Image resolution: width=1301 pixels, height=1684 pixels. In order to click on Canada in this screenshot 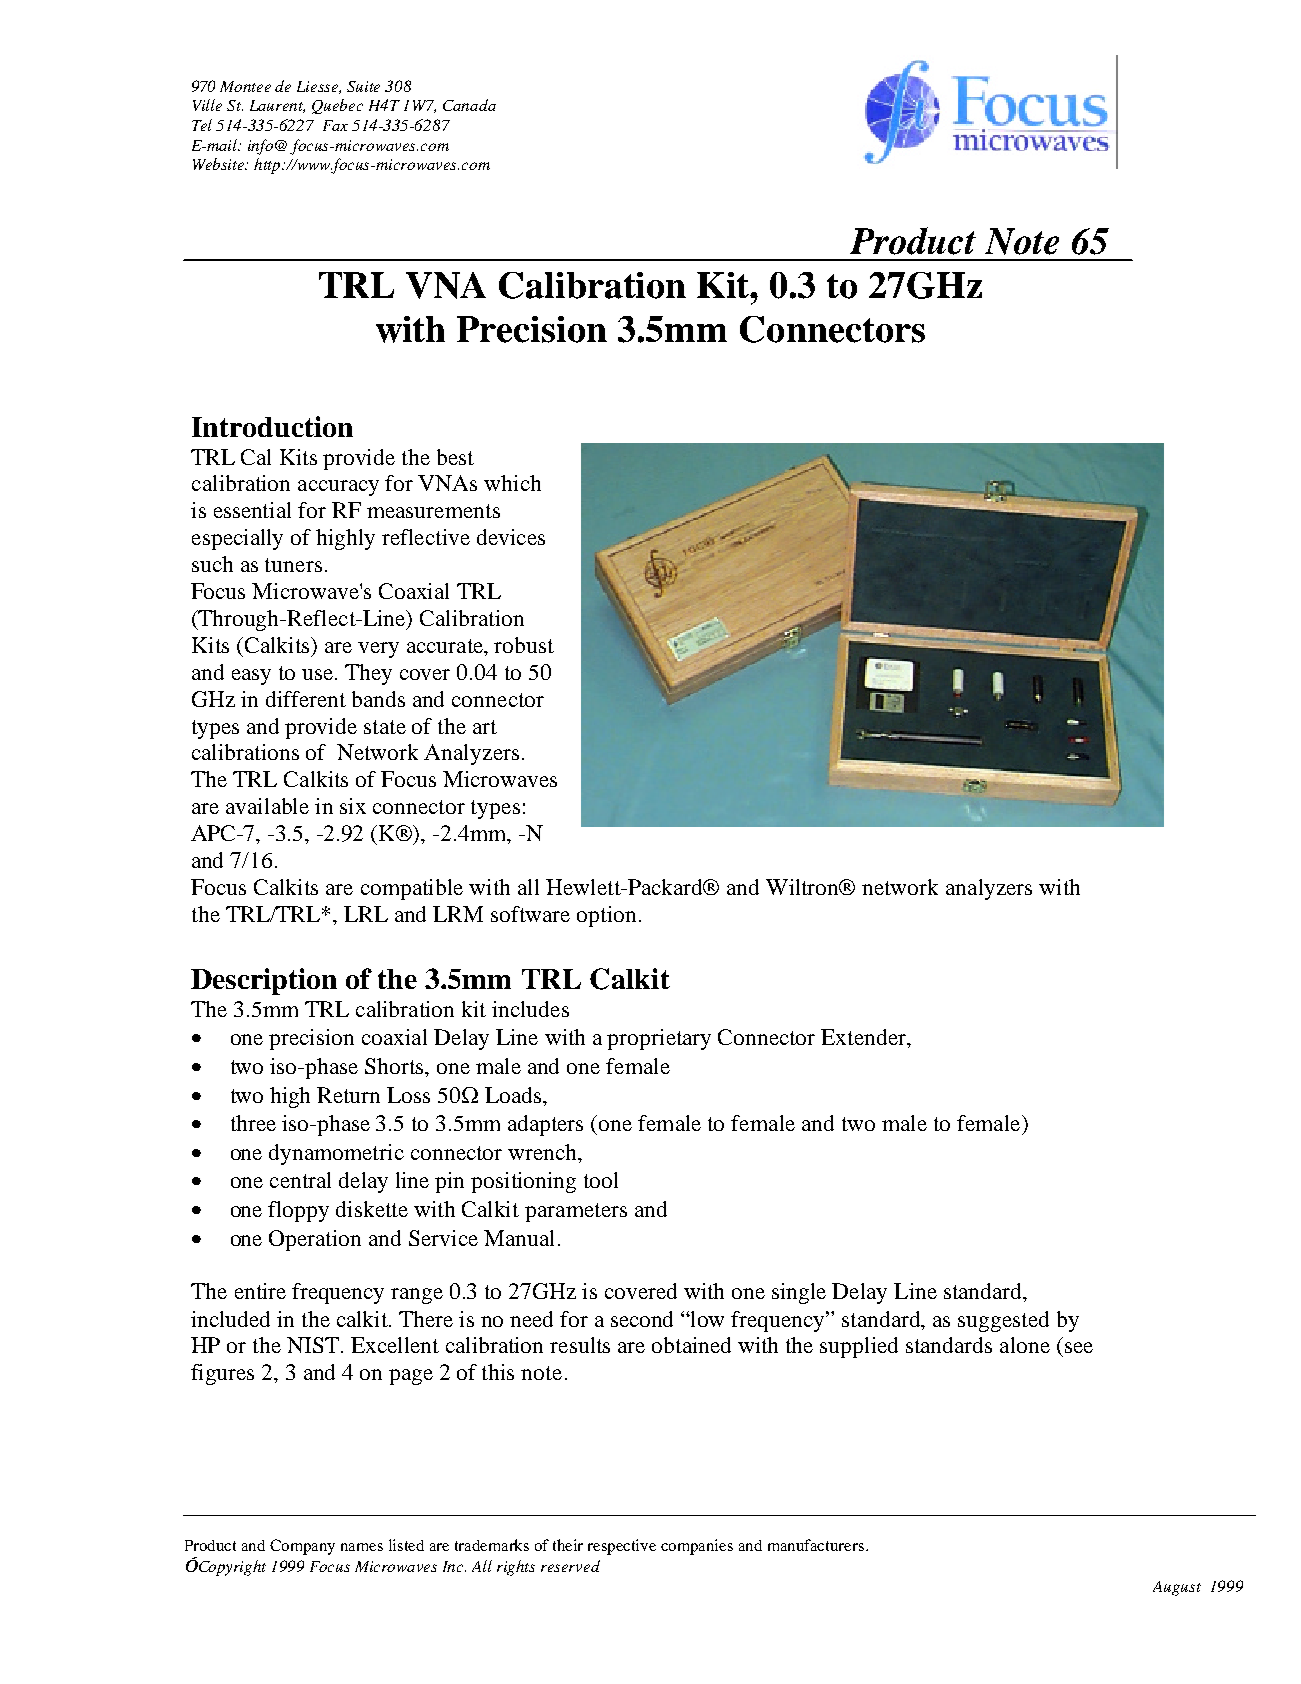, I will do `click(469, 105)`.
